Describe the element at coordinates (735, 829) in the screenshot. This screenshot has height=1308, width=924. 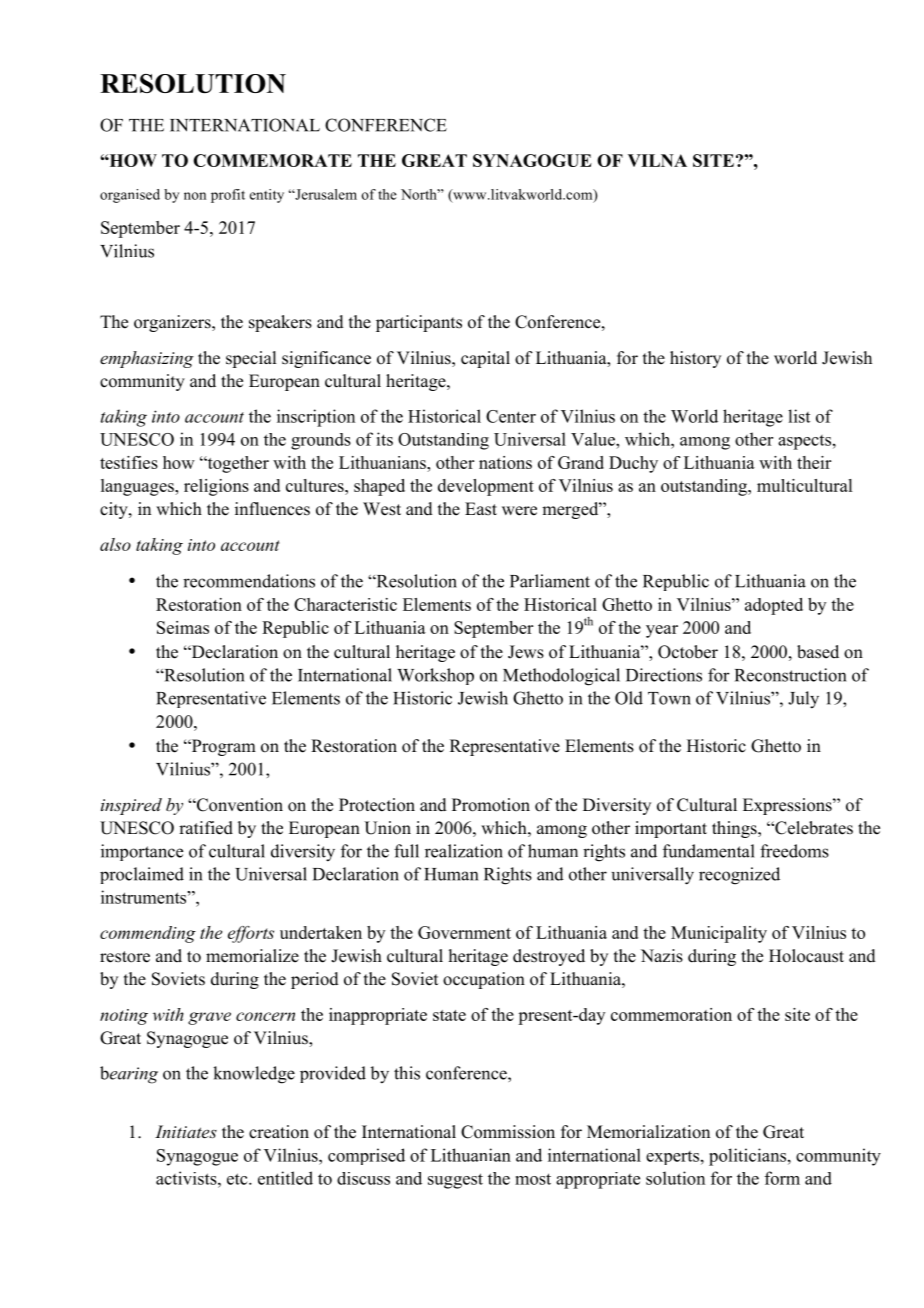
I see `things` at that location.
